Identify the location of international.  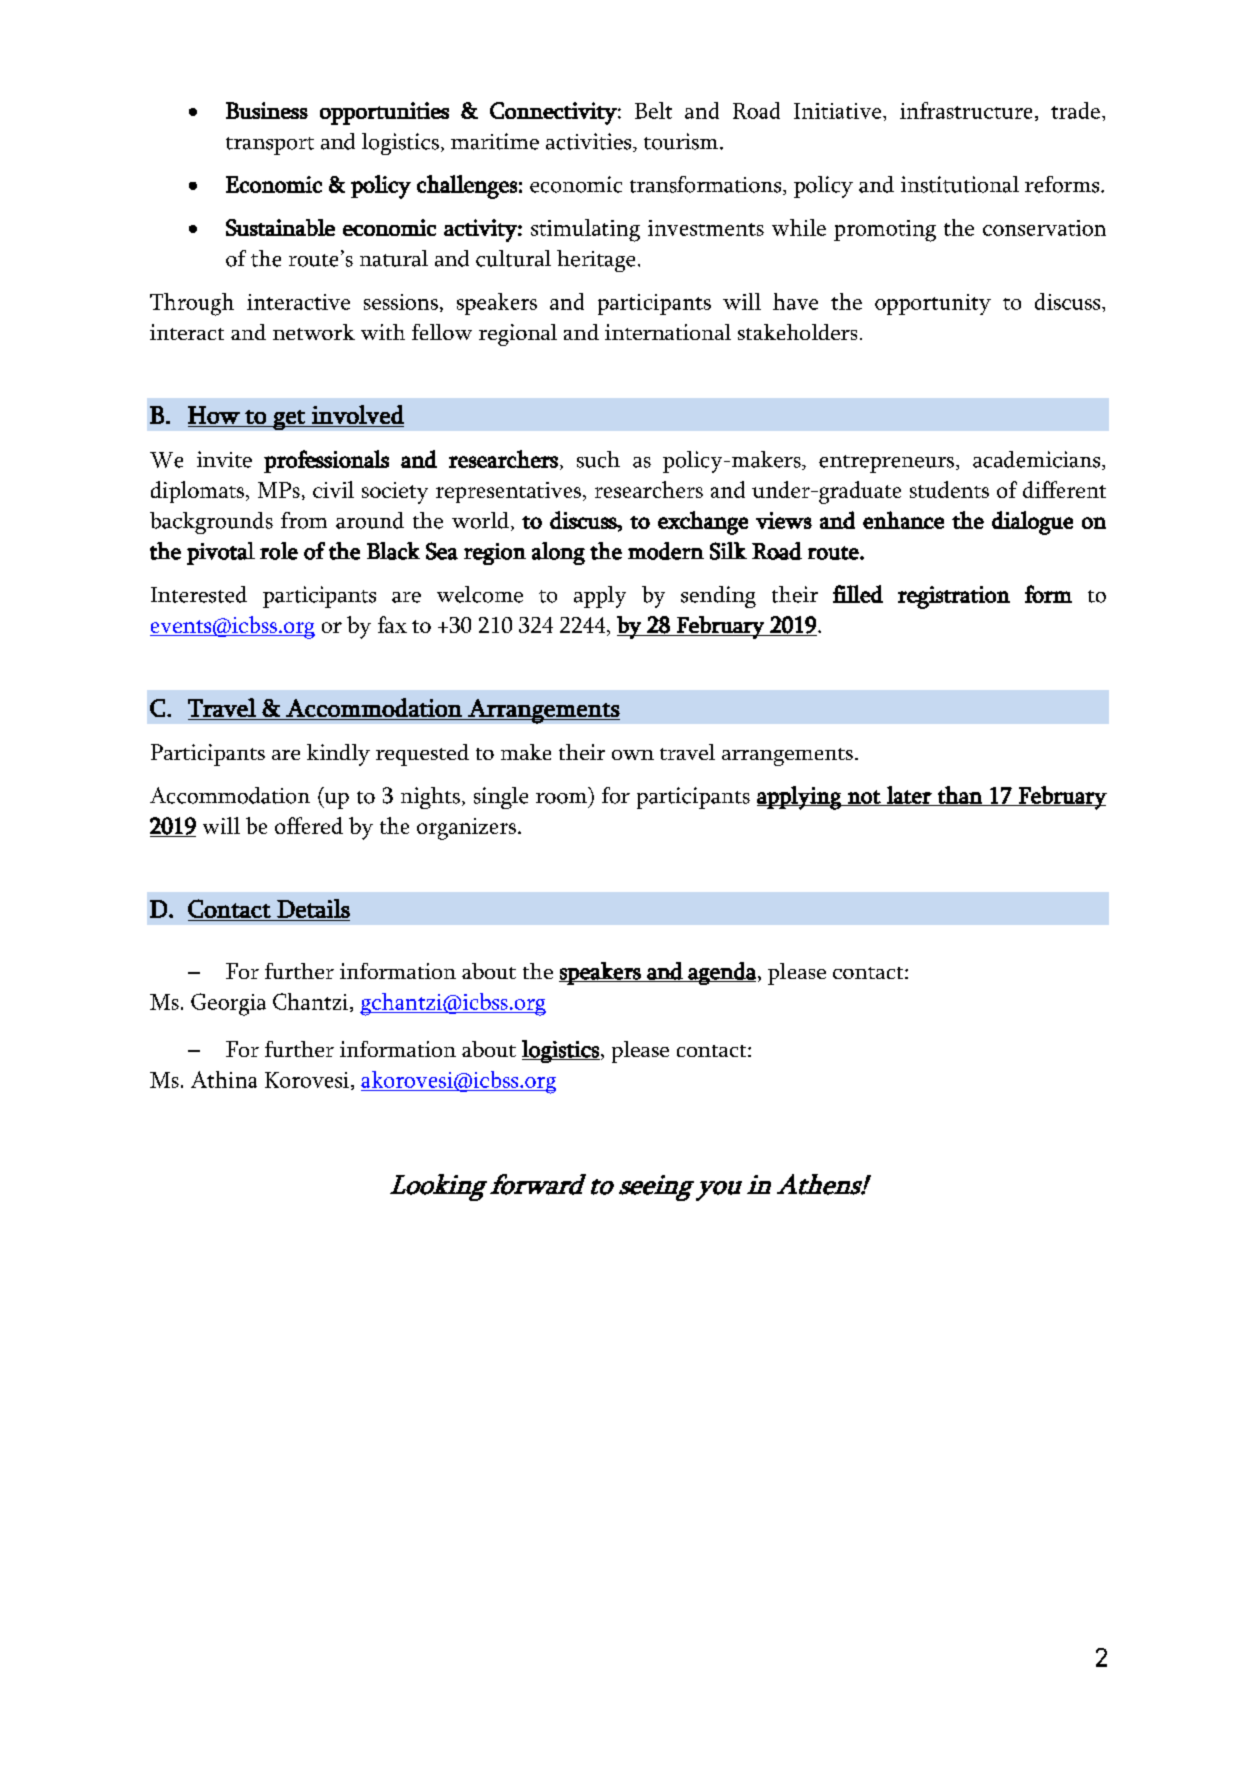
(668, 332).
